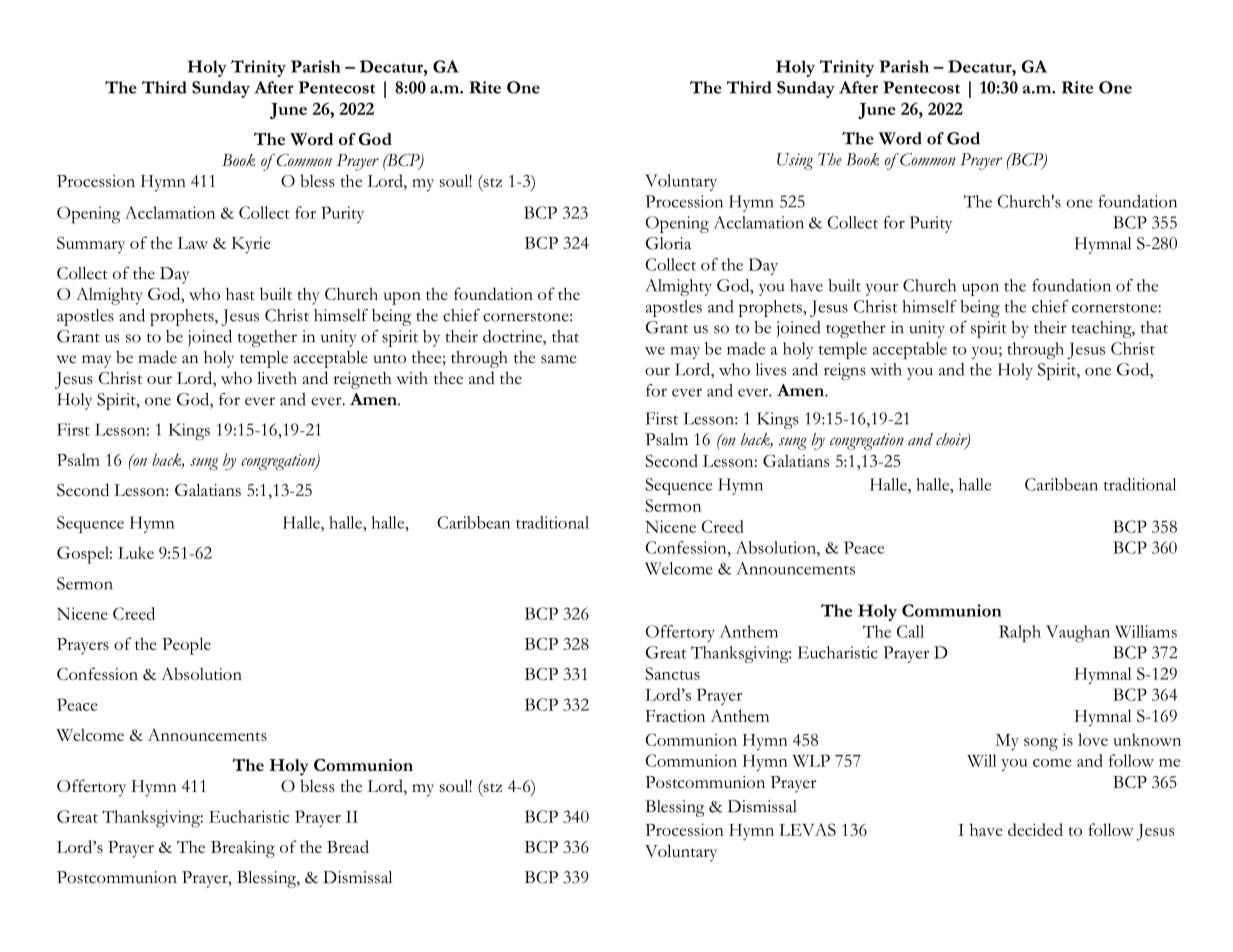 The height and width of the screenshot is (952, 1233). I want to click on Breaking, so click(243, 849).
